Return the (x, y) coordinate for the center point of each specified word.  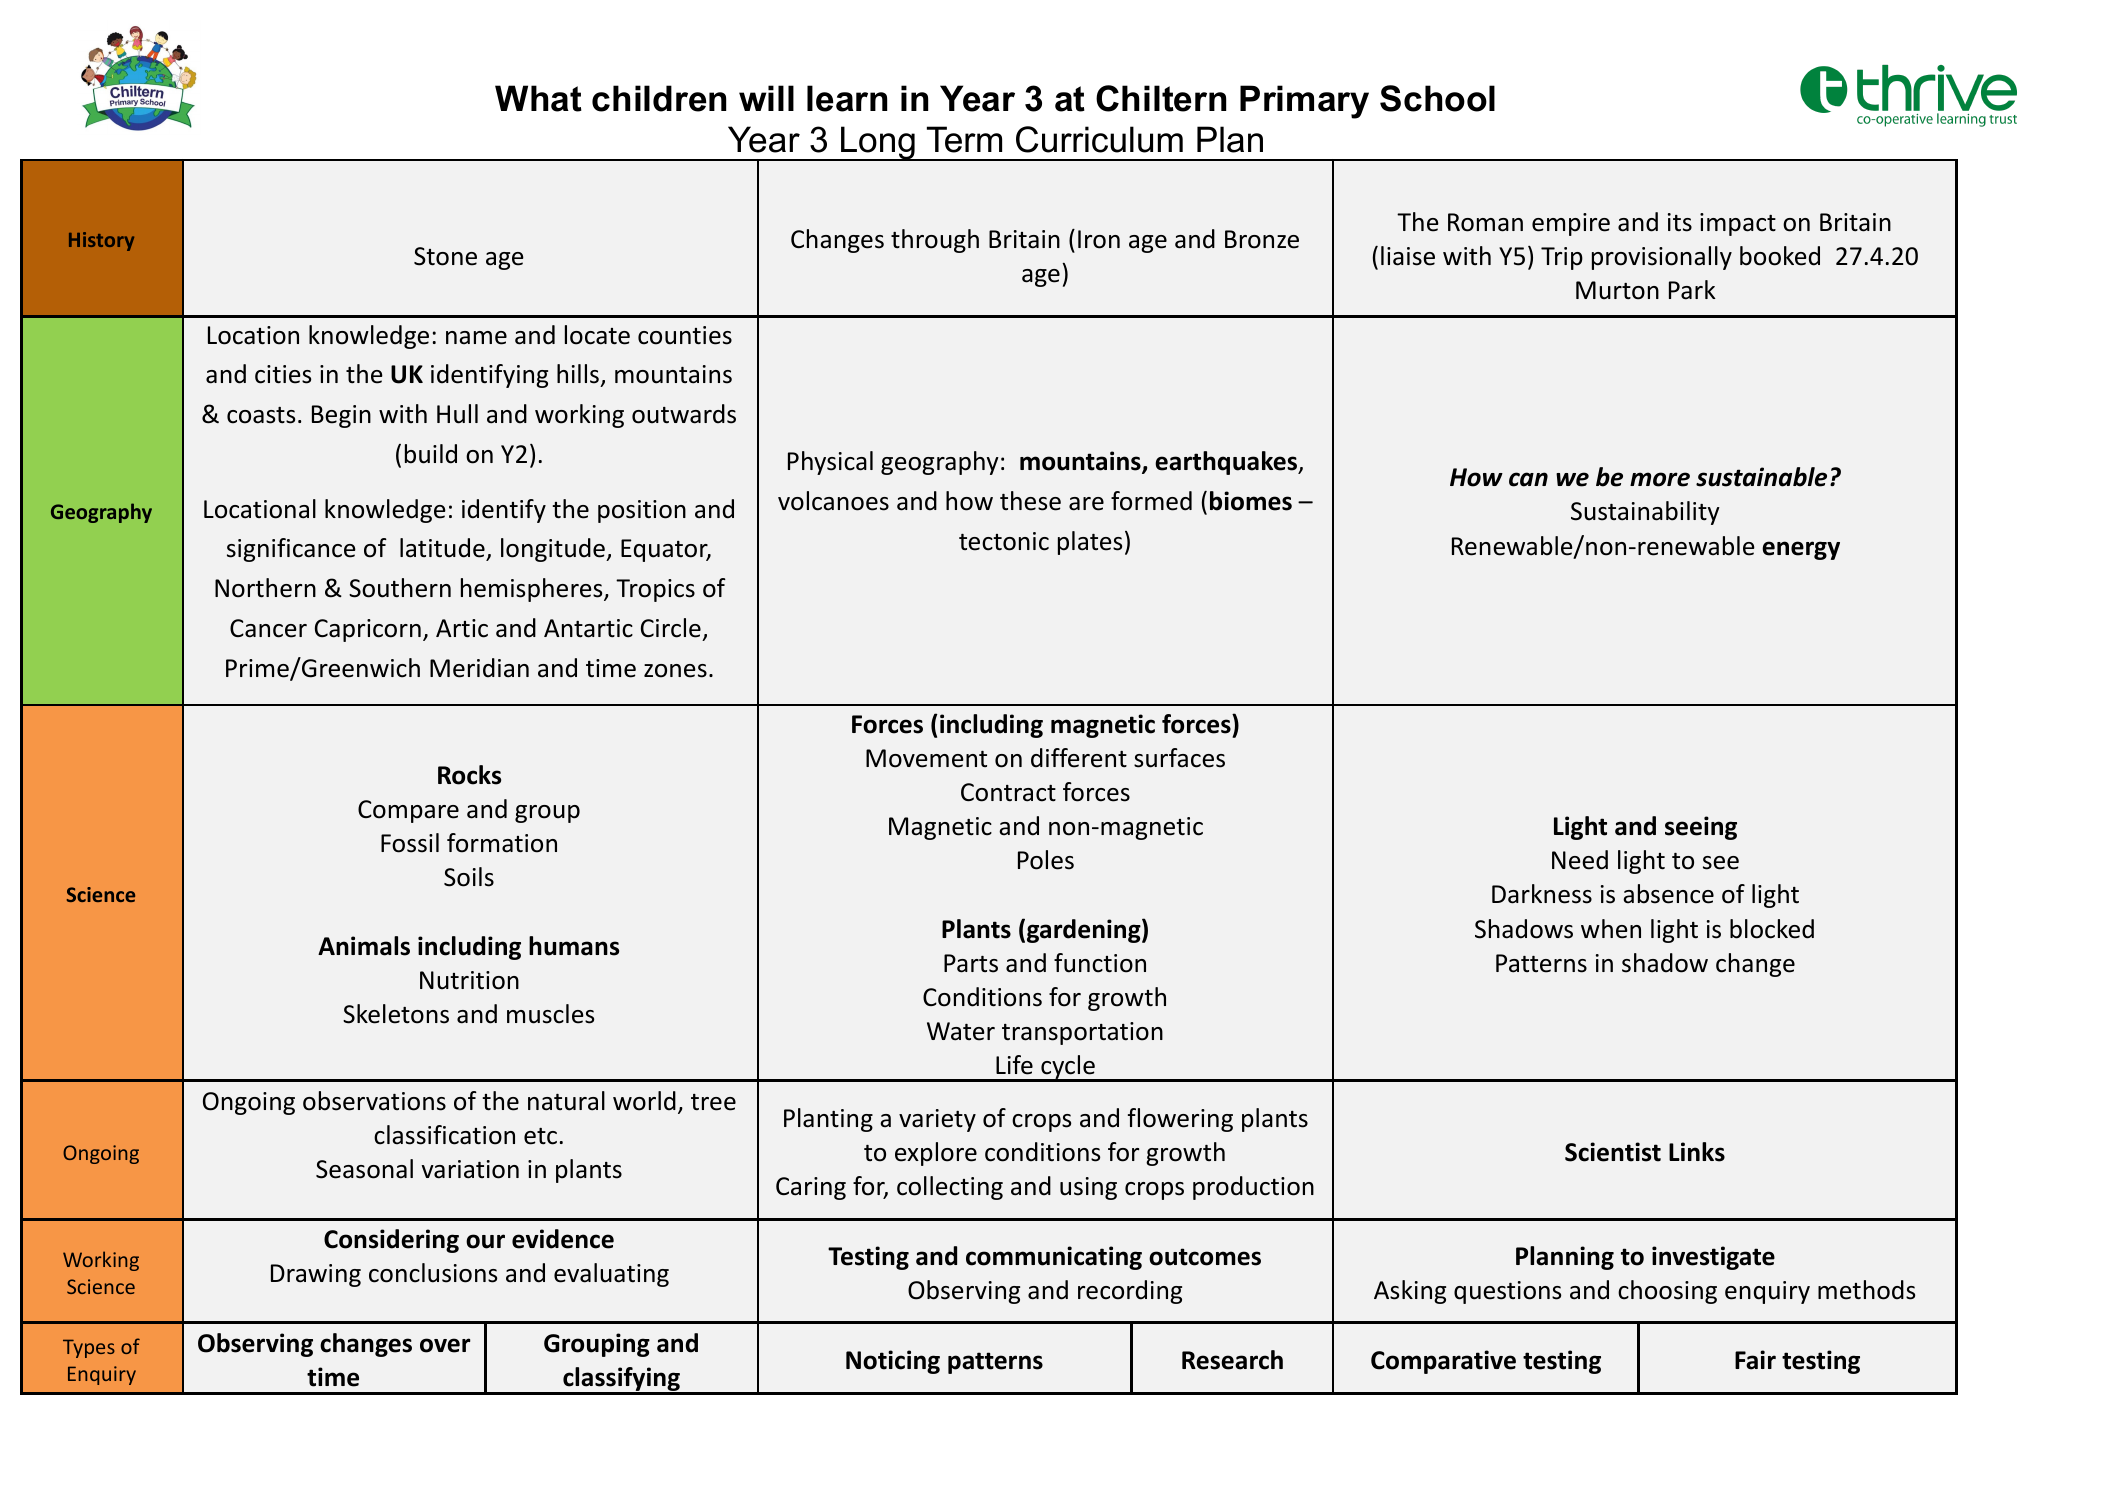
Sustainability (1645, 513)
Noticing (893, 1362)
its (1680, 222)
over (445, 1345)
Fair (1755, 1360)
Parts (971, 963)
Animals (364, 946)
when (1611, 929)
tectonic (1004, 541)
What (538, 98)
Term (964, 139)
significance (291, 550)
